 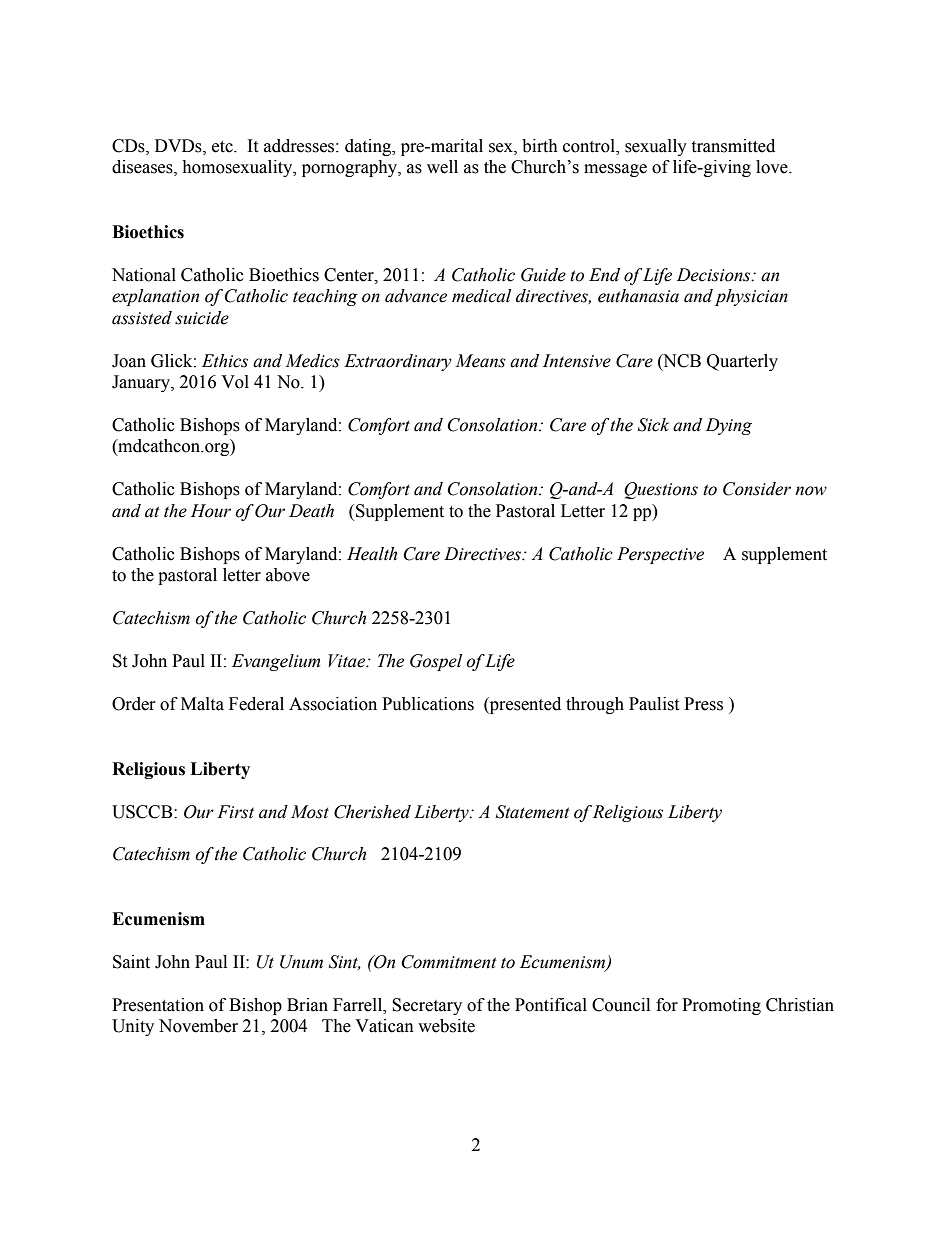 I want to click on Statement, so click(x=533, y=812).
